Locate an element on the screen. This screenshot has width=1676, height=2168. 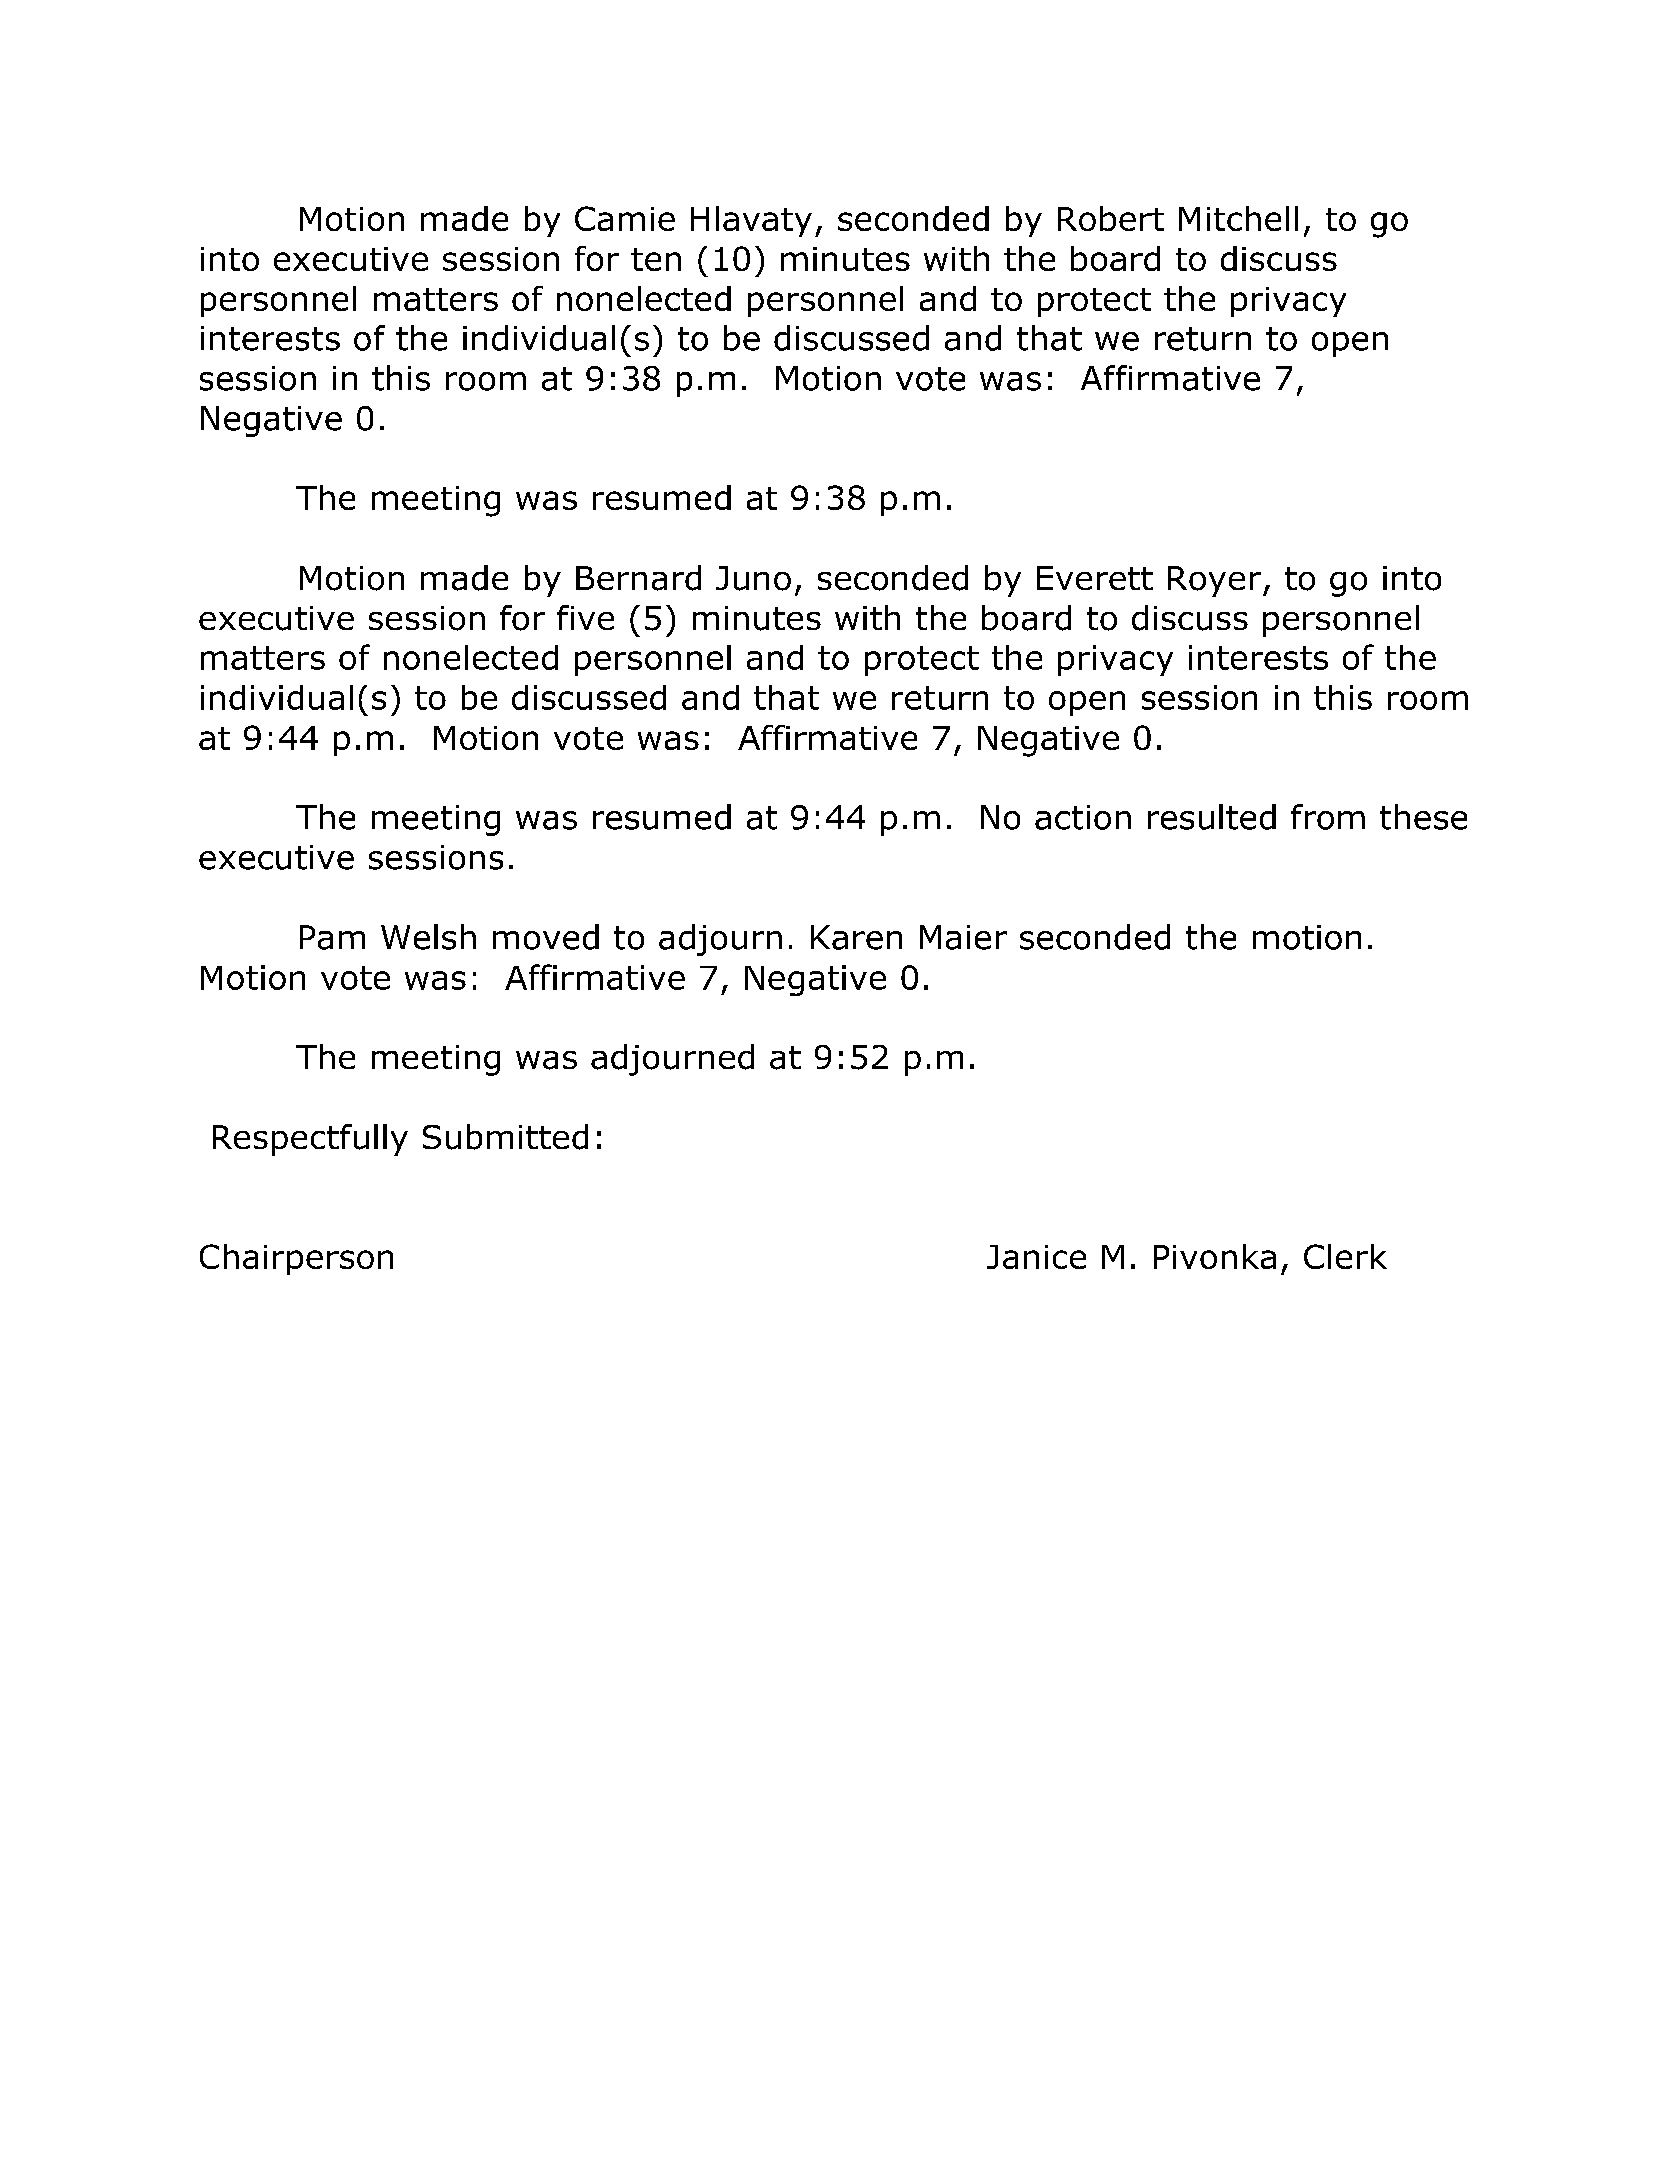
Janice is located at coordinates (1036, 1257).
